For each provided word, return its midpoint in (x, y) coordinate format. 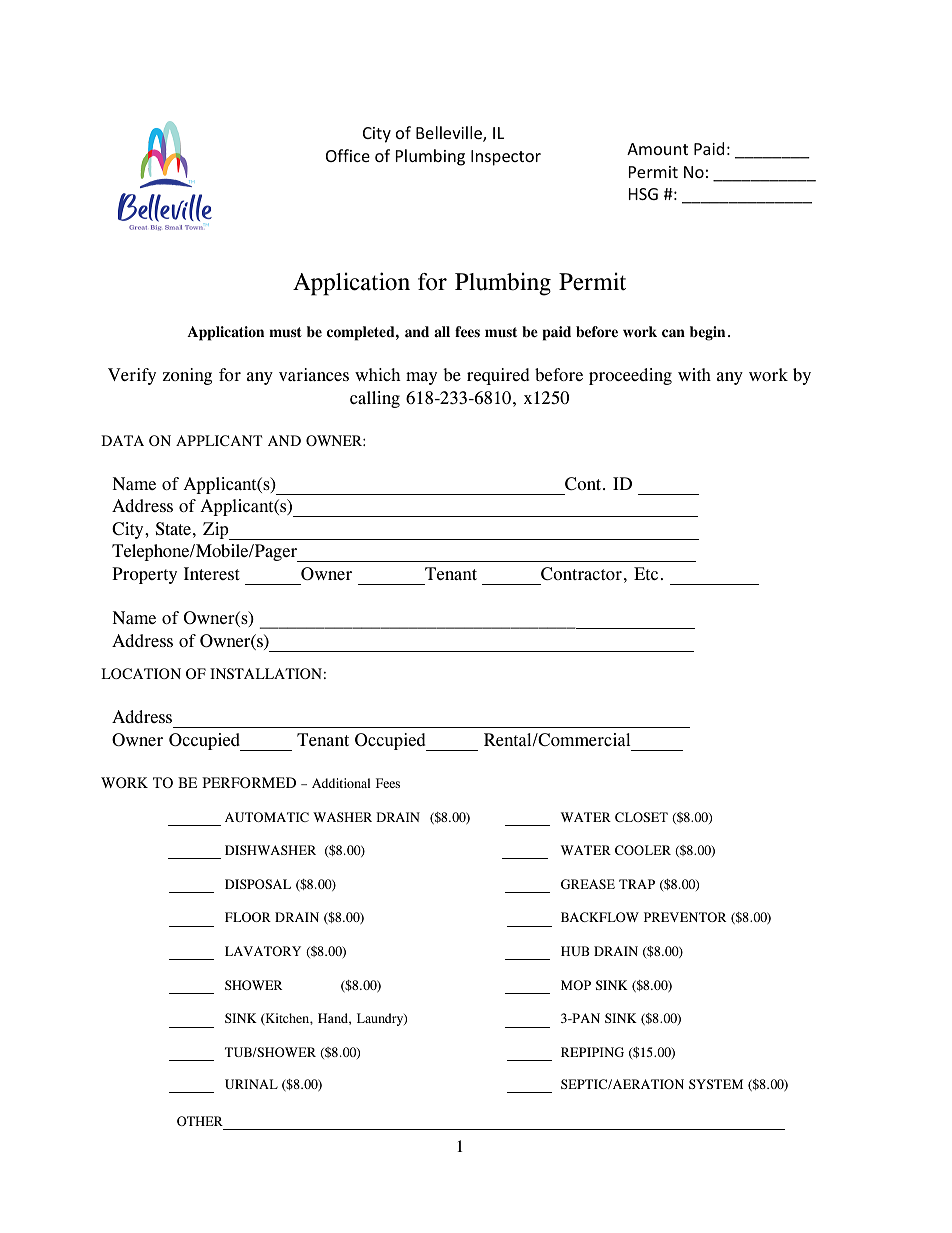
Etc (646, 573)
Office (348, 155)
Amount (657, 149)
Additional (341, 783)
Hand (334, 1019)
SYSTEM (716, 1084)
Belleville (450, 134)
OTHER (200, 1121)
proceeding (630, 376)
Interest (212, 573)
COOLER (643, 850)
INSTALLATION (266, 673)
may (421, 378)
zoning (187, 376)
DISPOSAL (258, 884)
